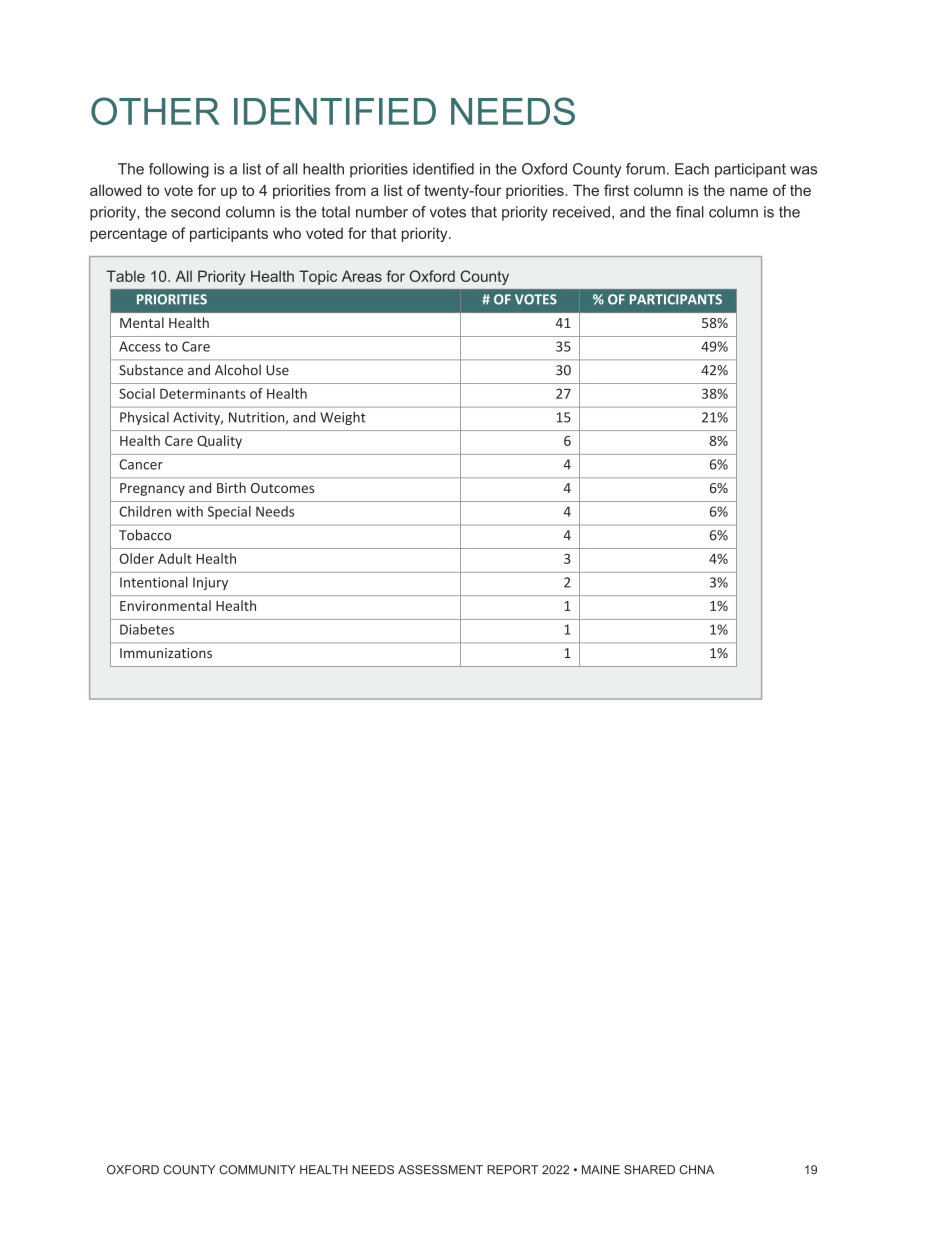  What do you see at coordinates (649, 1170) in the document?
I see `SHARED` at bounding box center [649, 1170].
